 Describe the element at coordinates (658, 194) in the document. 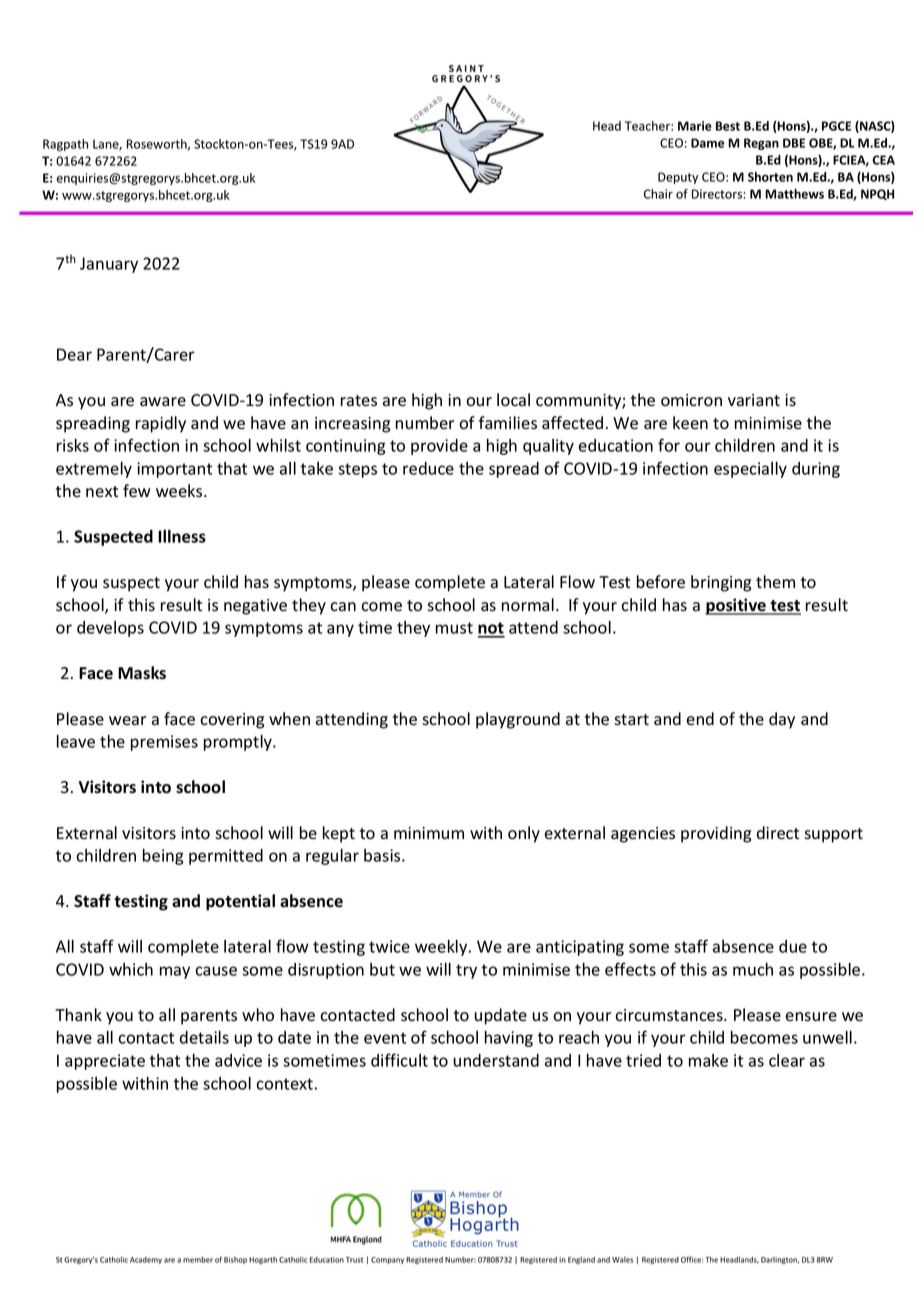

I see `Chair` at that location.
